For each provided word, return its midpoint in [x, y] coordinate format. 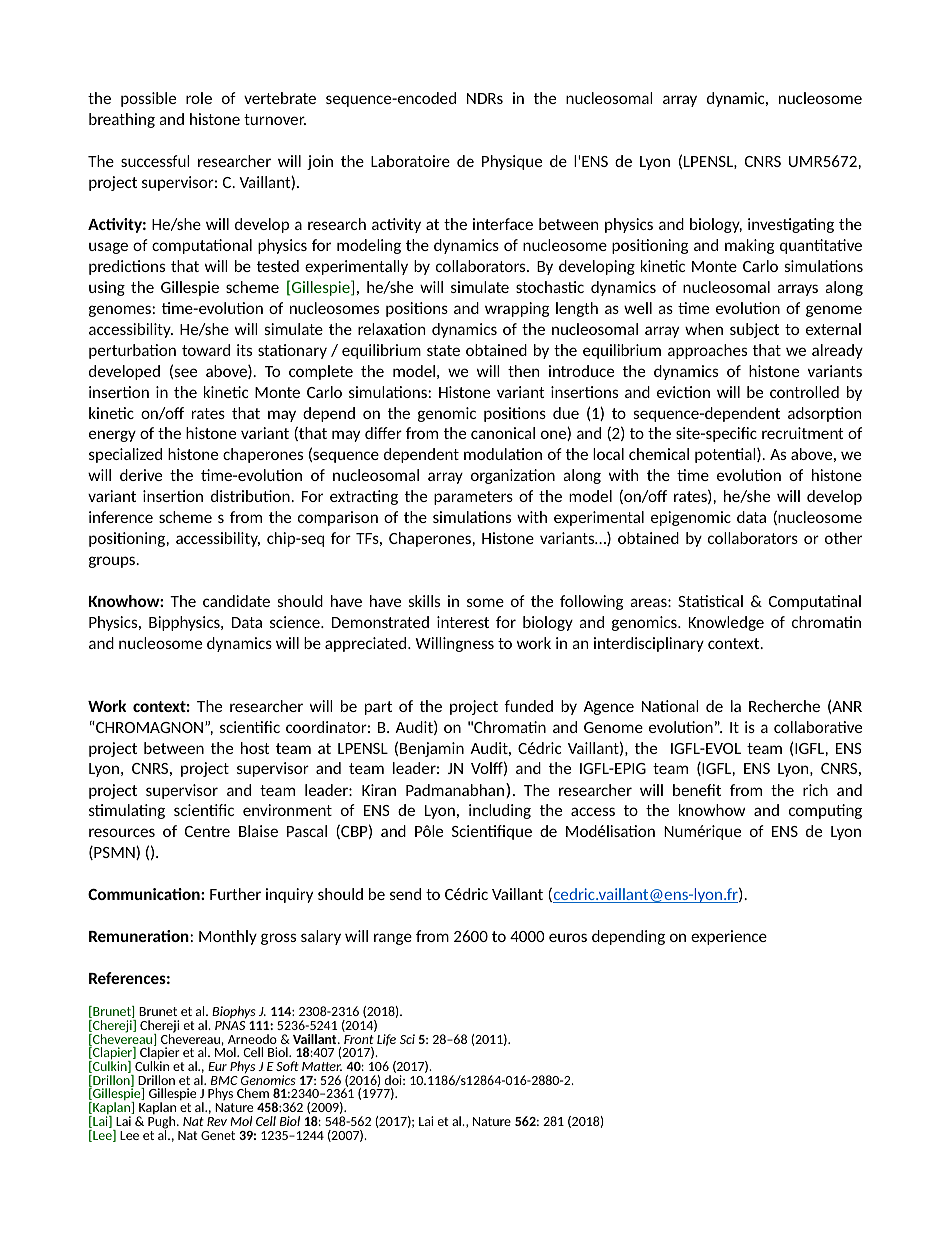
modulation [503, 454]
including [500, 811]
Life [386, 1040]
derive [141, 475]
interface [503, 224]
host [255, 748]
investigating [791, 225]
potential [726, 455]
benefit [697, 790]
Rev [217, 1121]
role [199, 98]
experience [729, 937]
